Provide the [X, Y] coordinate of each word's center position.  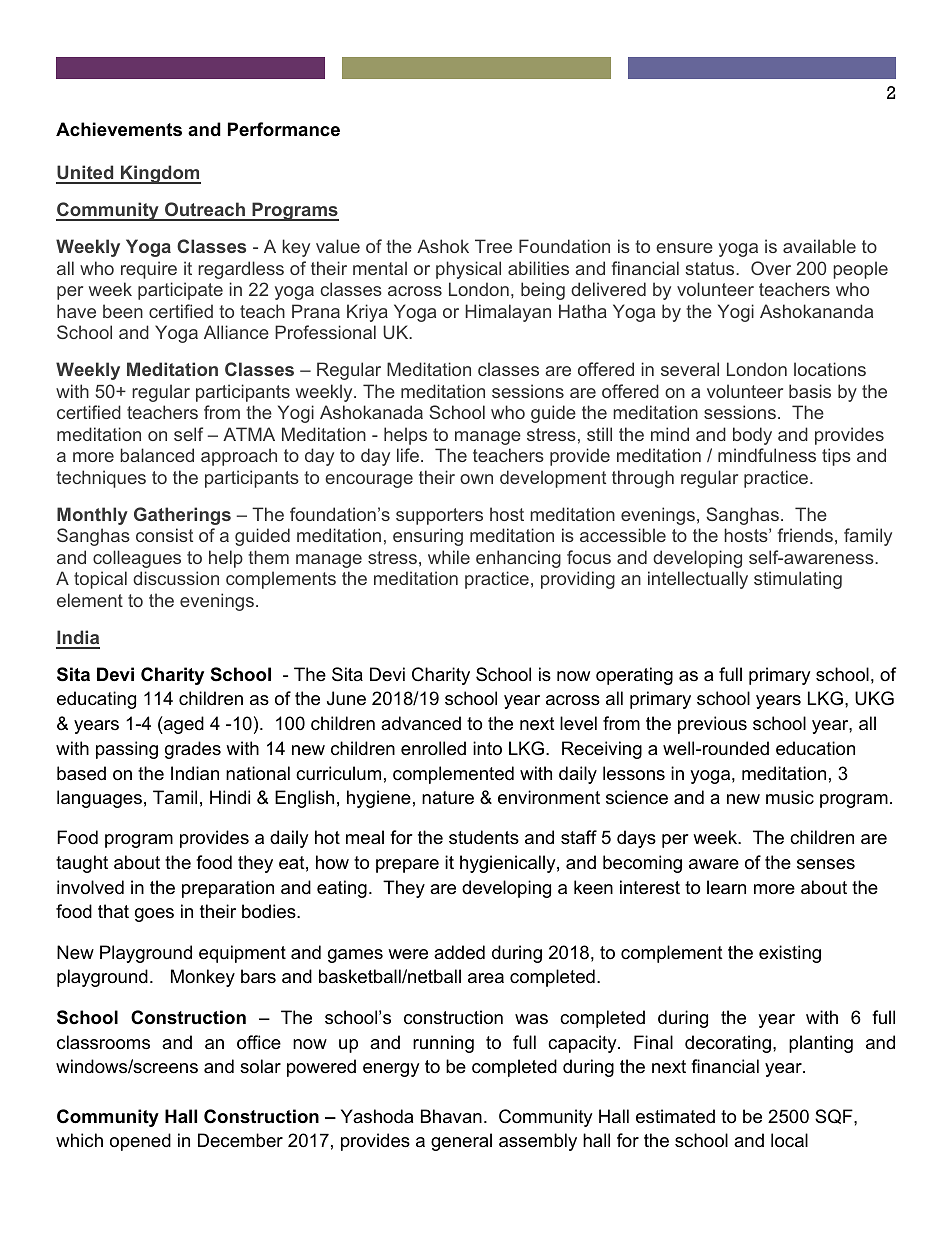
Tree [493, 246]
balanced [157, 455]
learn [726, 887]
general [461, 1142]
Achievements [119, 129]
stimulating [798, 580]
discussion [176, 578]
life [408, 455]
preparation [228, 889]
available [819, 246]
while [449, 557]
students [484, 837]
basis [810, 391]
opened [140, 1142]
